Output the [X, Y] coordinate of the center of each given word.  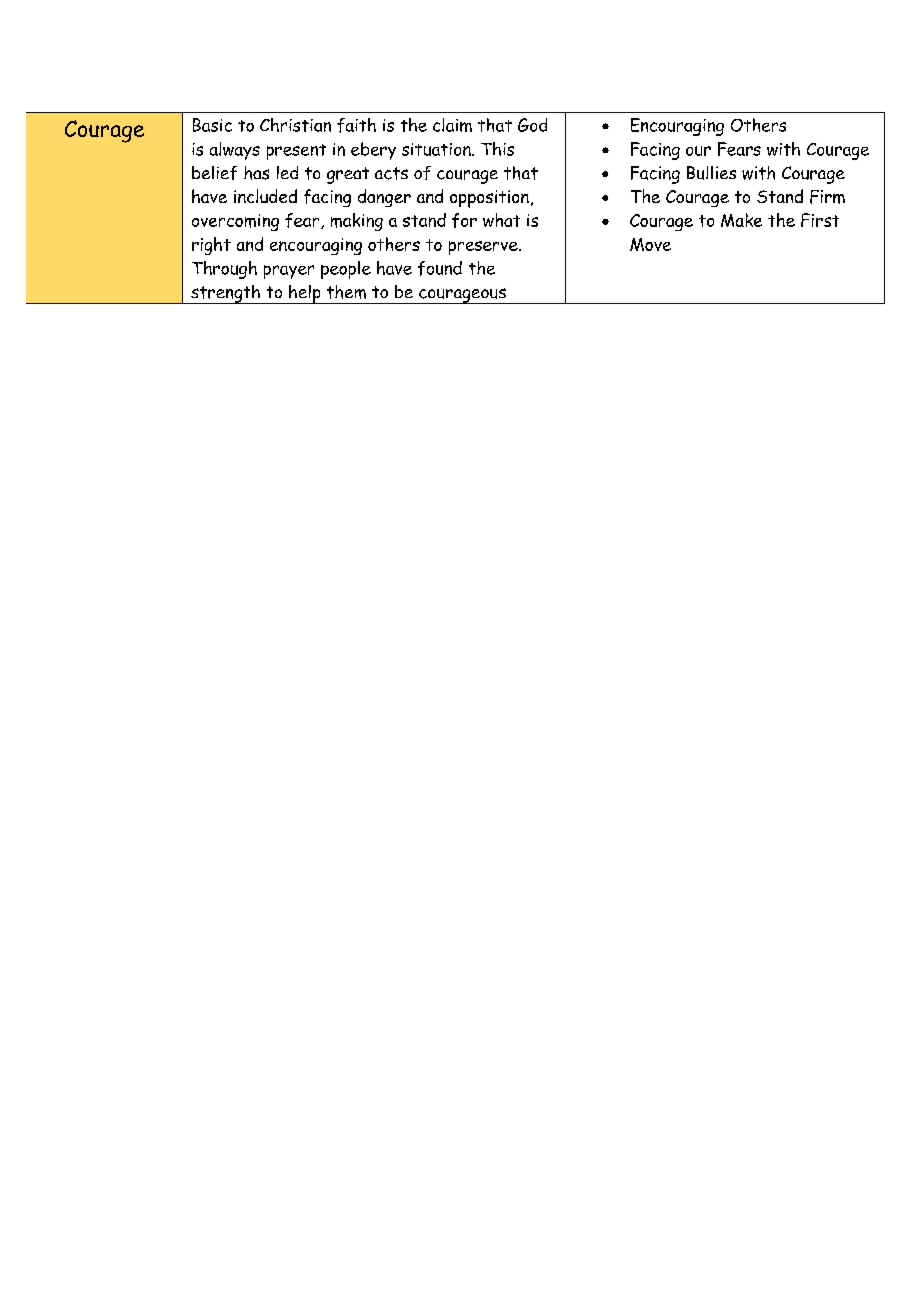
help [305, 294]
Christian [295, 125]
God [532, 125]
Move [650, 244]
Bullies [711, 173]
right [211, 246]
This [497, 149]
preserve [484, 248]
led [287, 172]
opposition [489, 199]
